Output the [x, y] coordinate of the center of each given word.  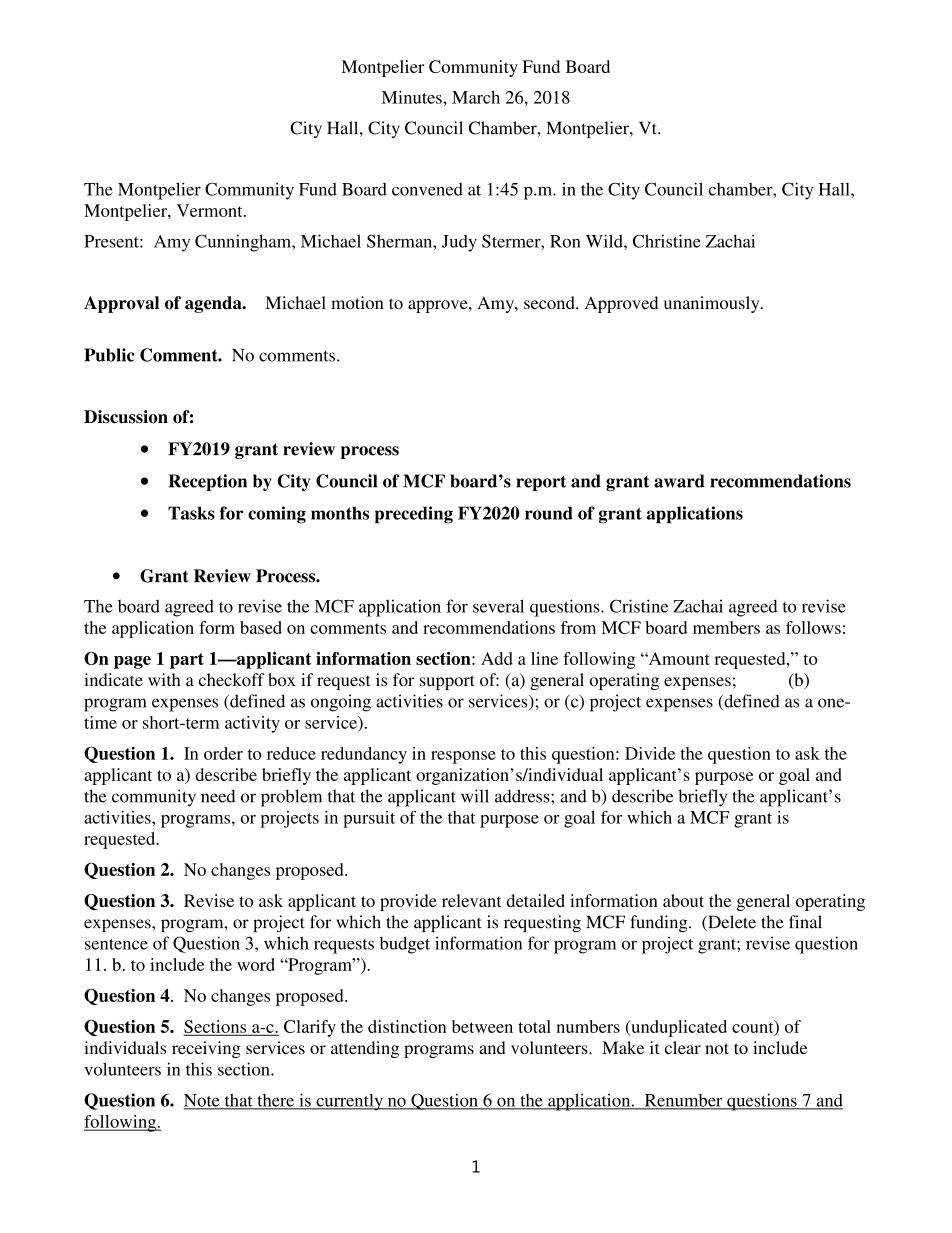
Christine [667, 241]
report [541, 483]
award [679, 481]
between [482, 1026]
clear [683, 1047]
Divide [650, 753]
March [476, 97]
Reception [207, 482]
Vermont [211, 210]
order [223, 753]
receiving [206, 1049]
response [463, 757]
